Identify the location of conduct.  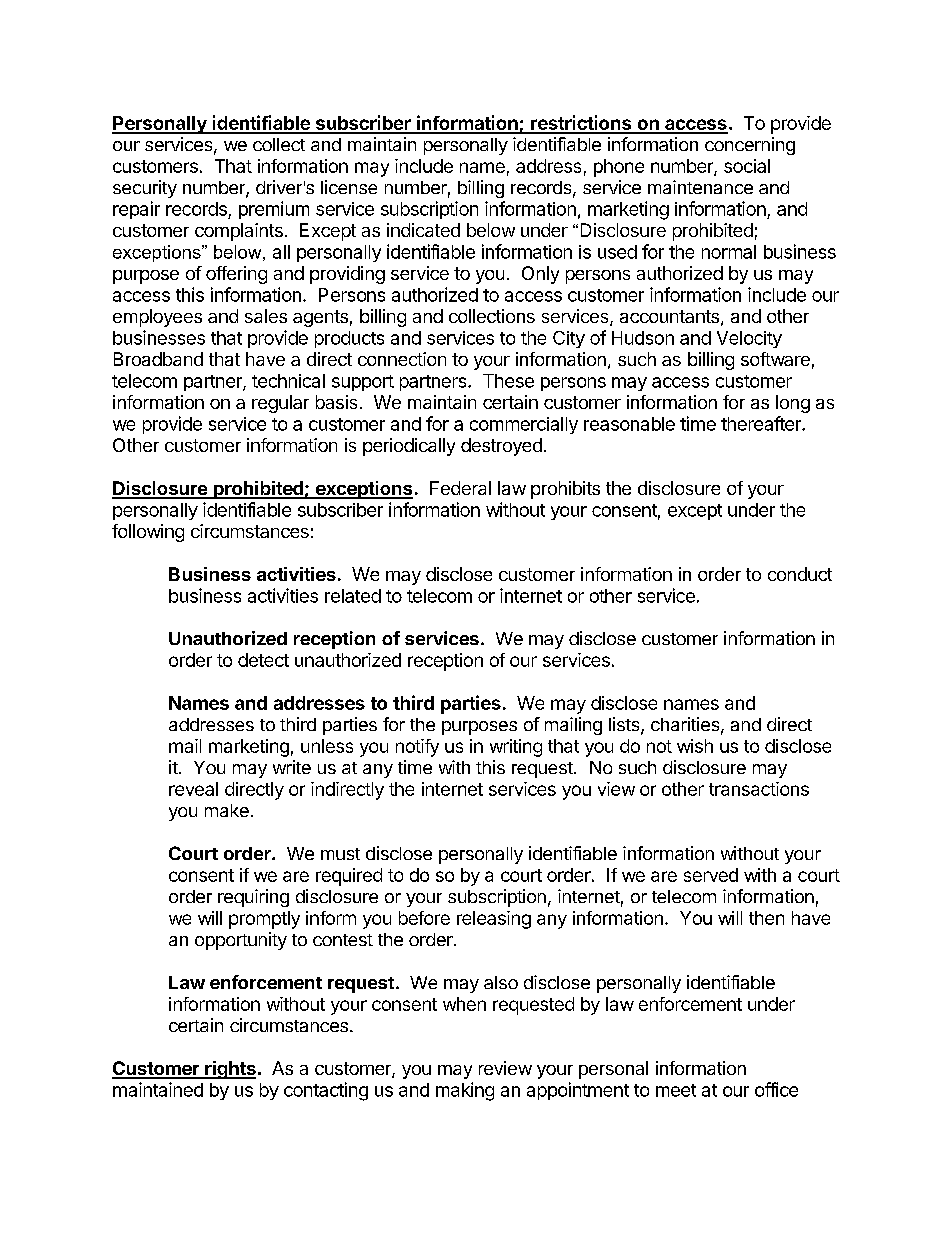
(800, 574).
